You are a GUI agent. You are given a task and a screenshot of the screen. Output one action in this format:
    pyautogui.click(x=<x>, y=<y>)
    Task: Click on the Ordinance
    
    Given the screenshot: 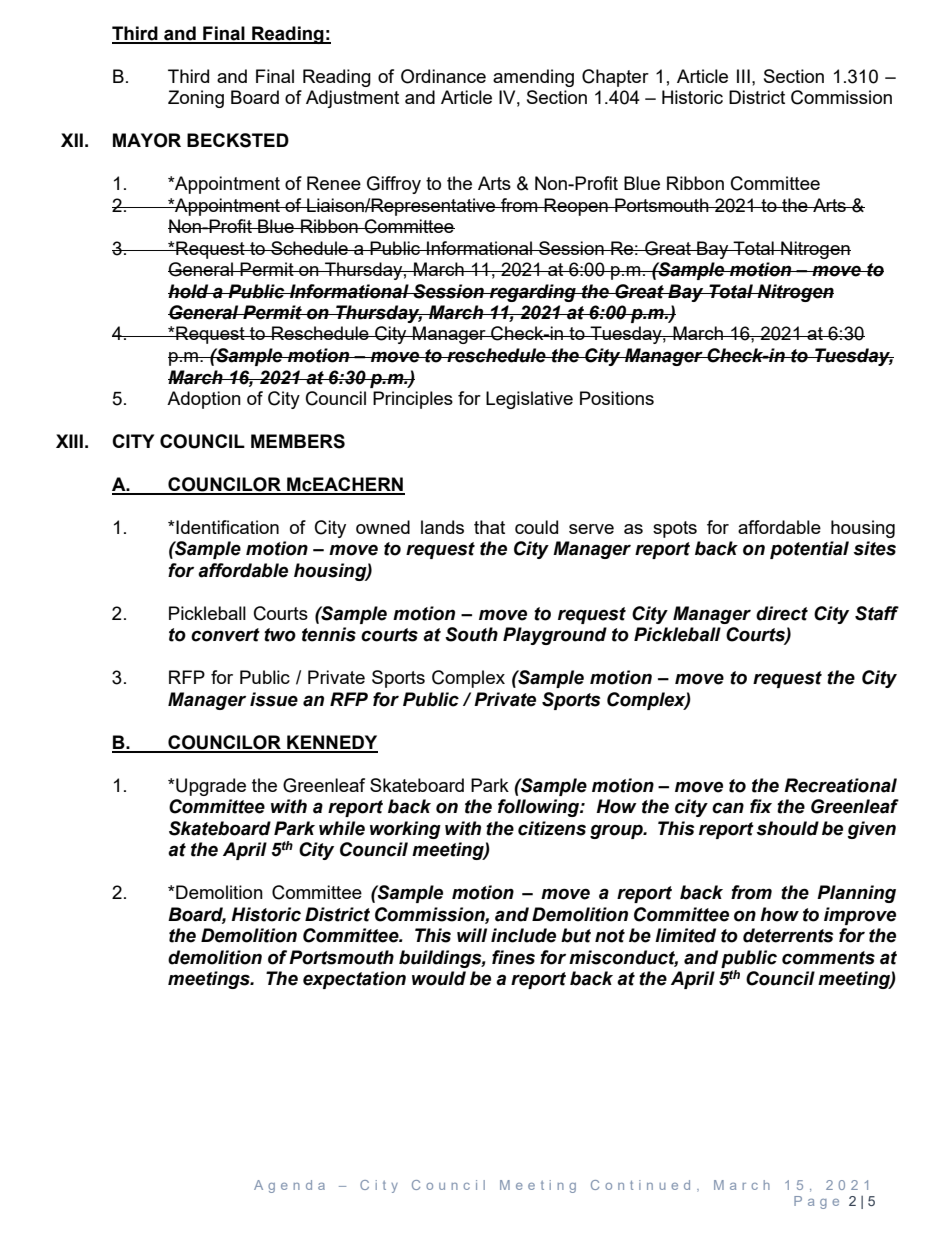 What is the action you would take?
    pyautogui.click(x=443, y=76)
